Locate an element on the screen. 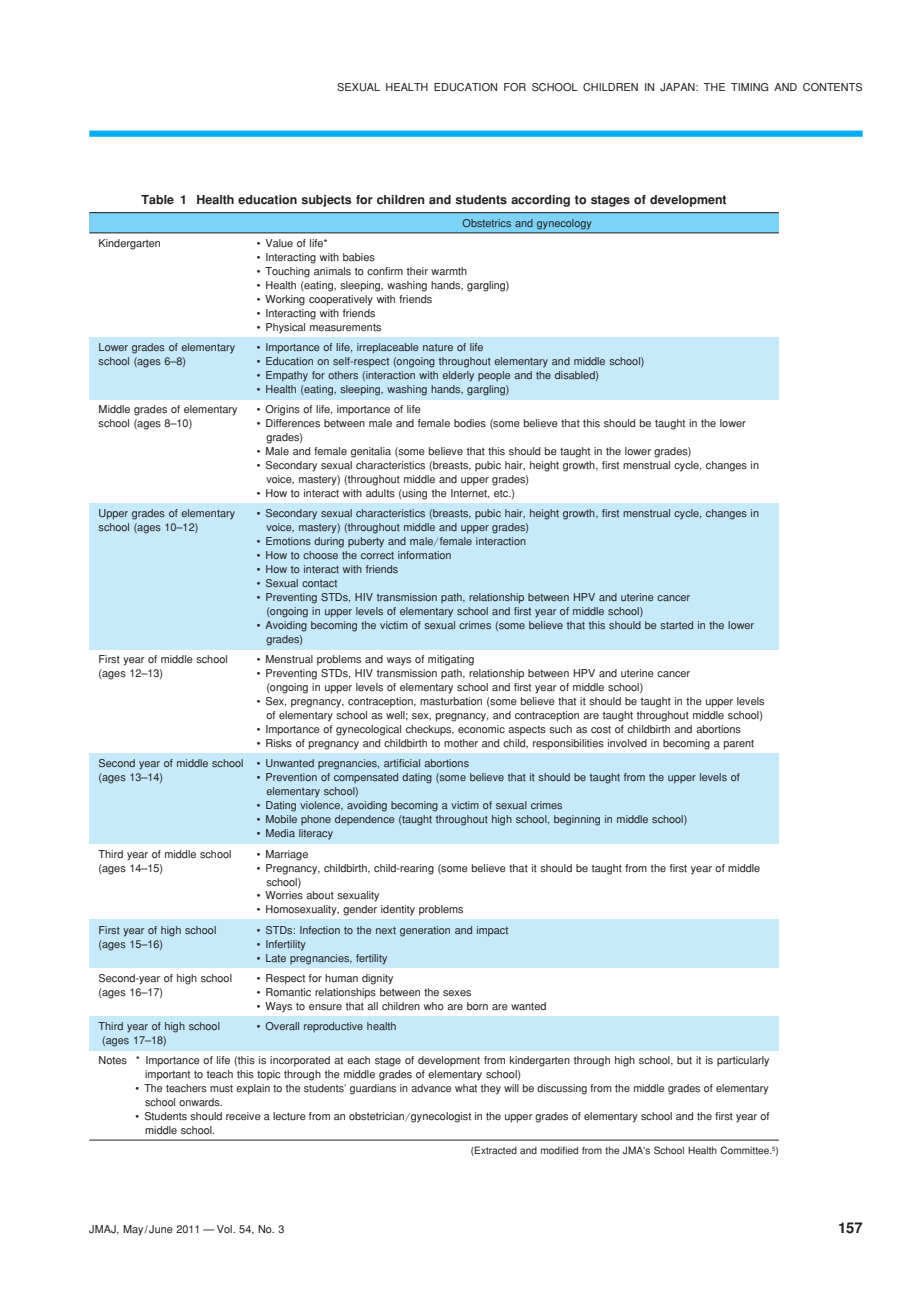 The image size is (924, 1308). what is located at coordinates (466, 1088).
